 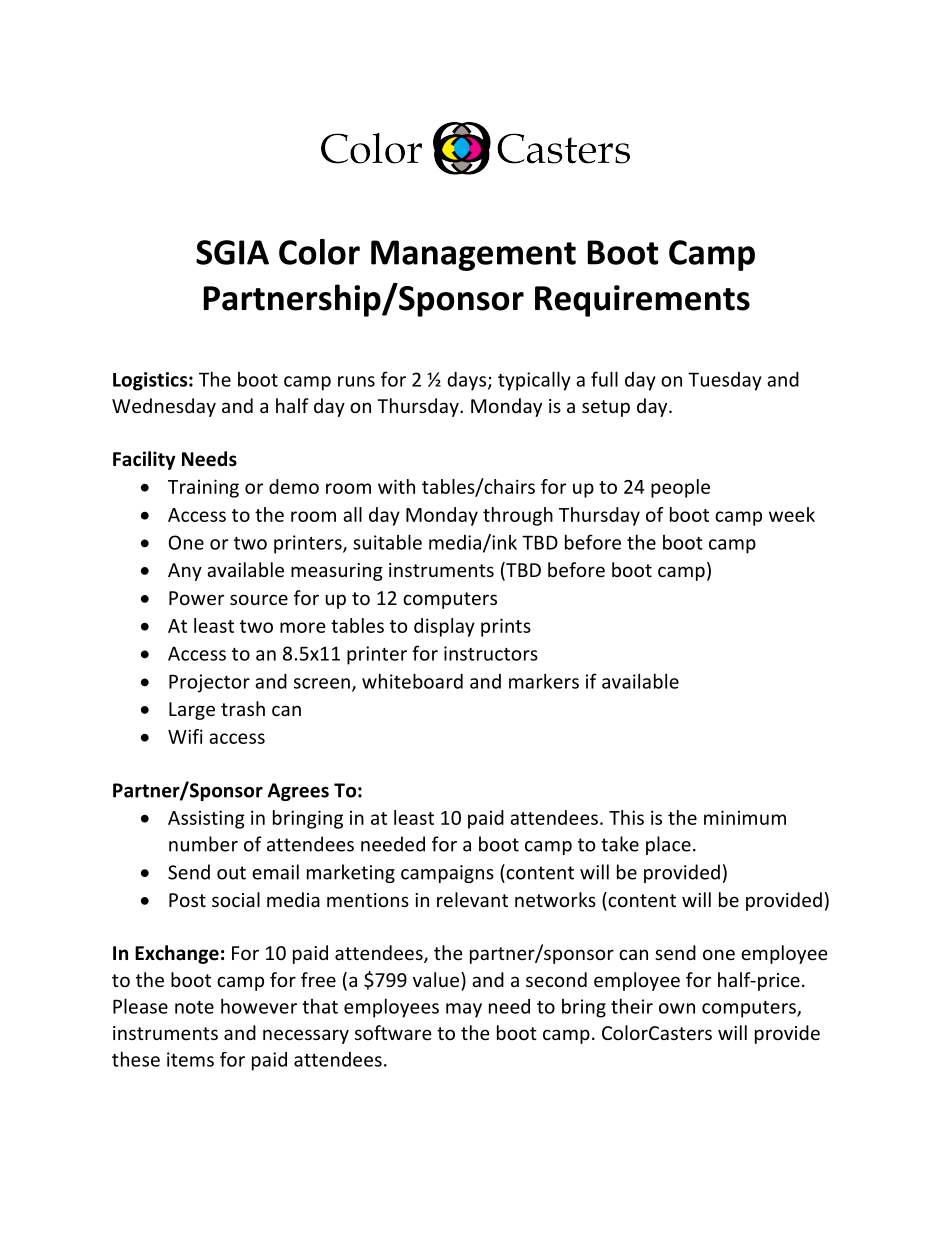 I want to click on instructors, so click(x=491, y=653).
